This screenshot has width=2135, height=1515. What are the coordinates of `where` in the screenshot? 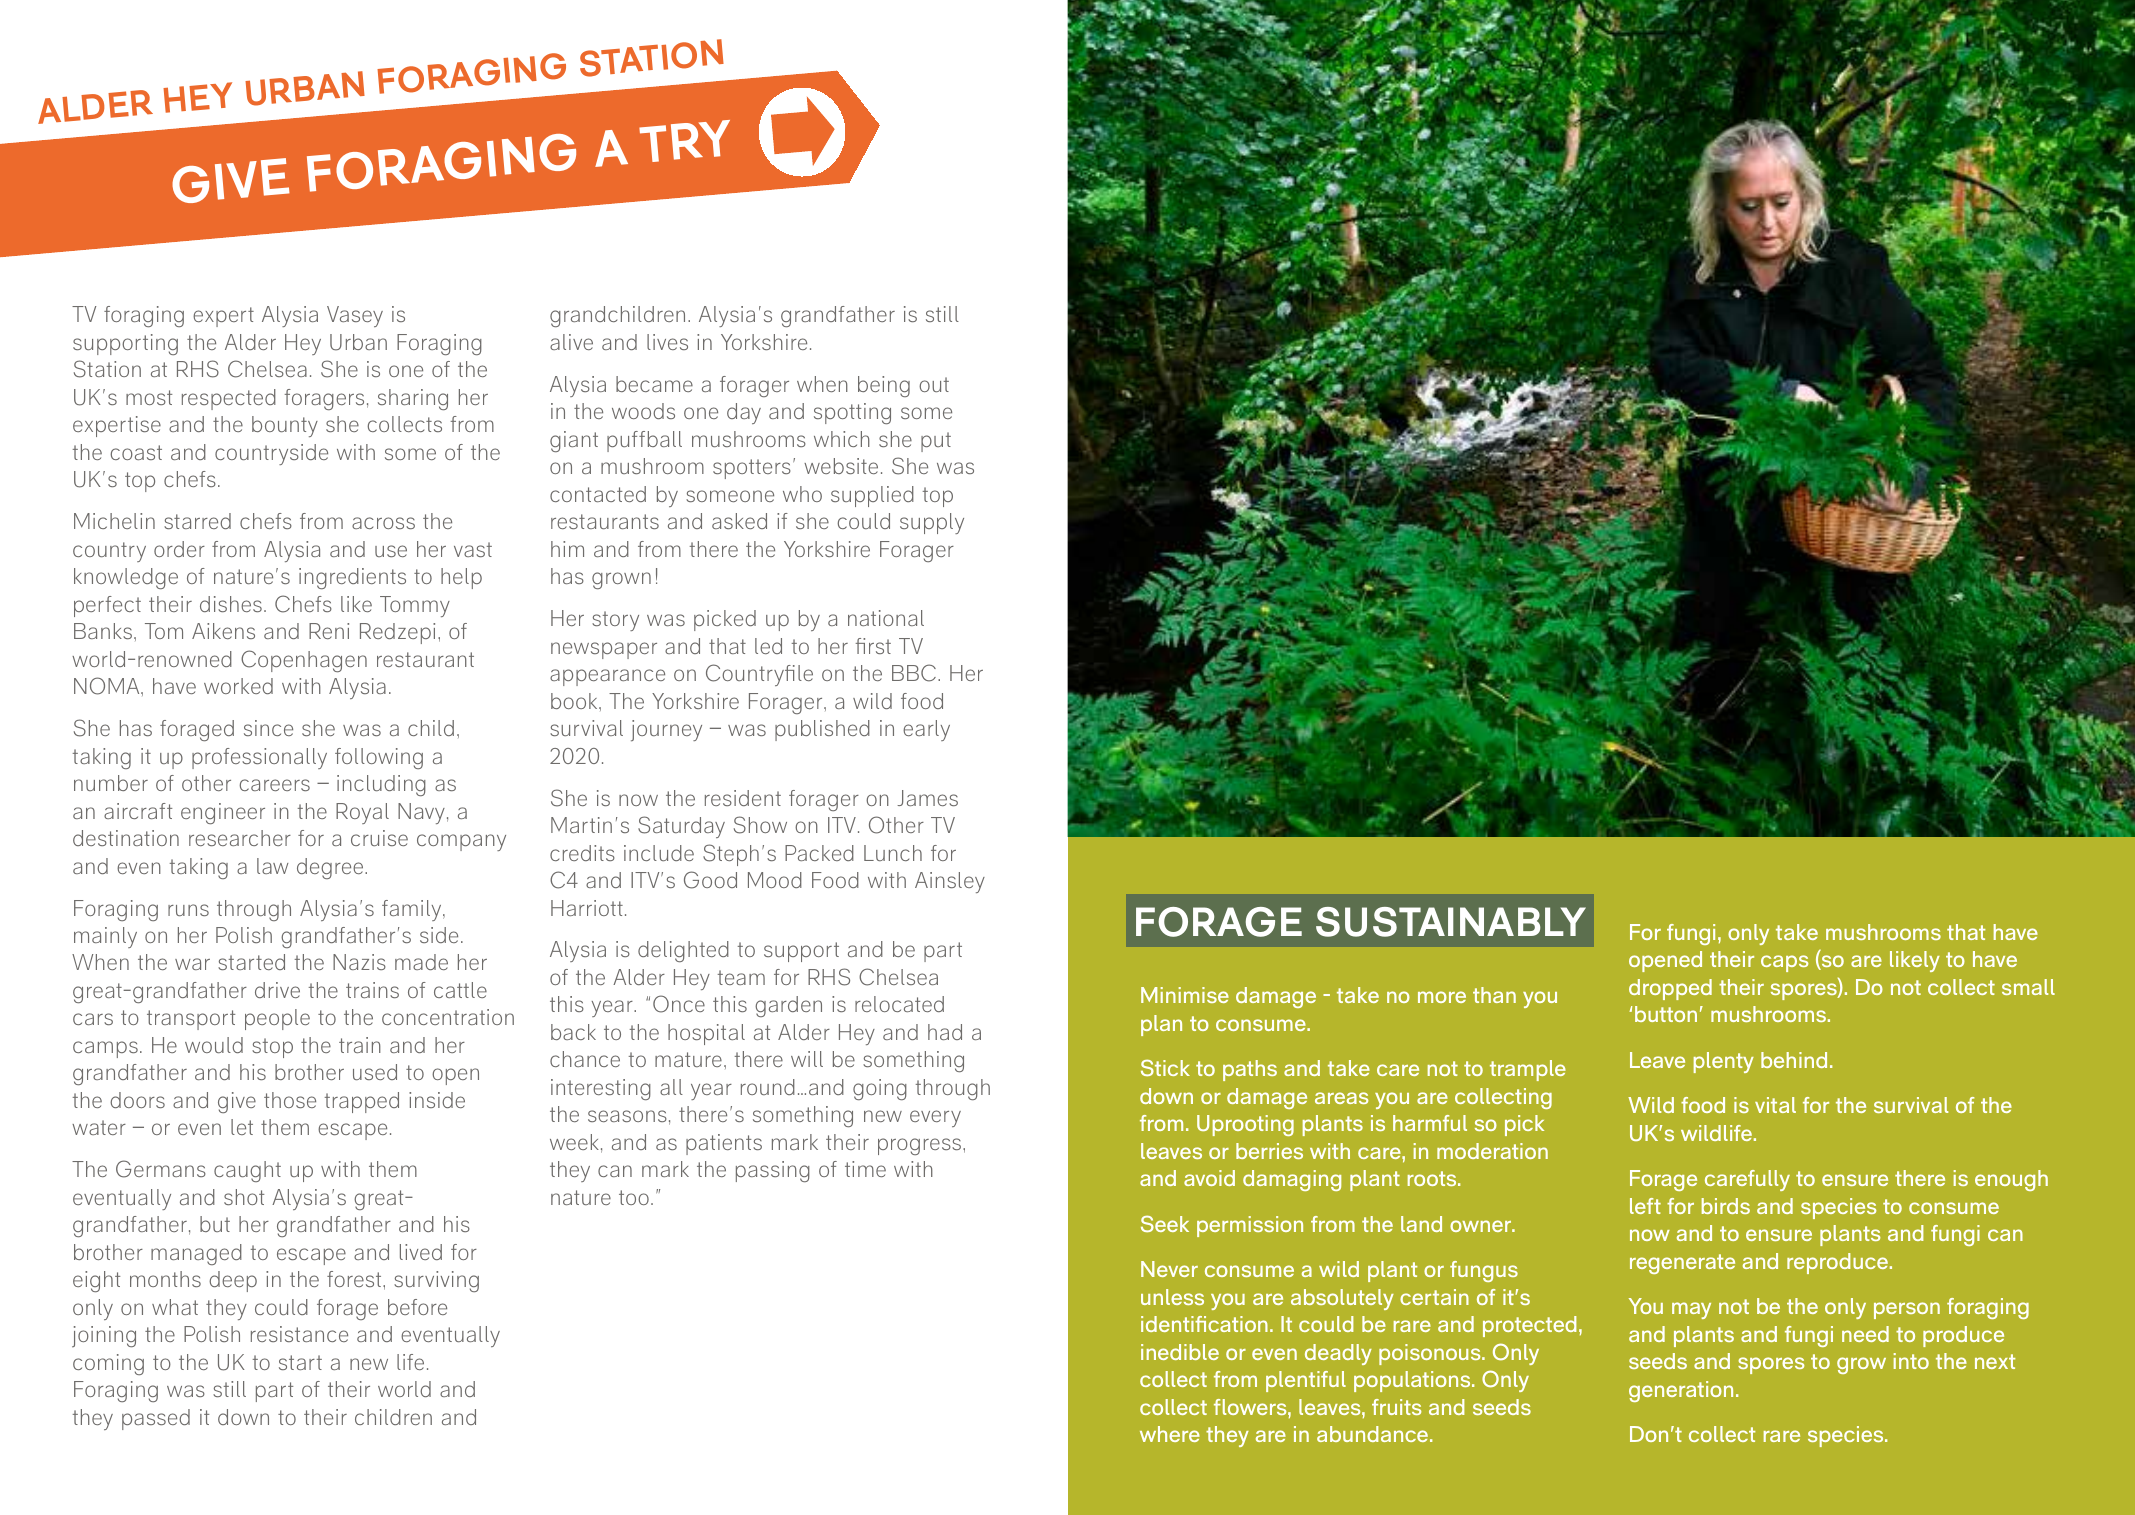 It's located at (1170, 1434).
